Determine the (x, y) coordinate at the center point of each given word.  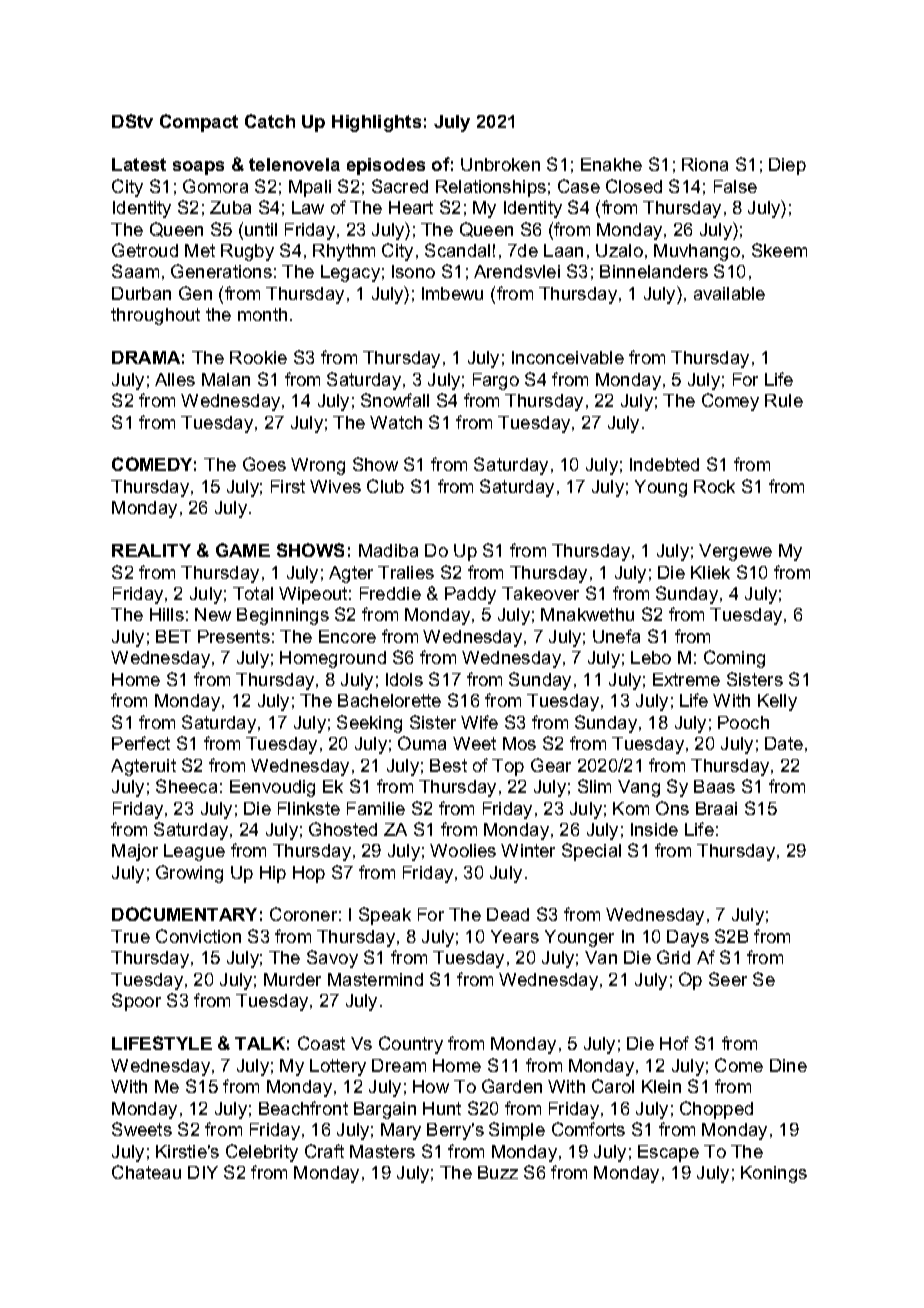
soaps (198, 168)
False (735, 186)
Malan (226, 379)
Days (688, 938)
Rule (784, 400)
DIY (203, 1172)
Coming (734, 659)
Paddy (470, 595)
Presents (234, 636)
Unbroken (500, 164)
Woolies (463, 850)
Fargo (496, 381)
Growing (189, 874)
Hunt (442, 1108)
